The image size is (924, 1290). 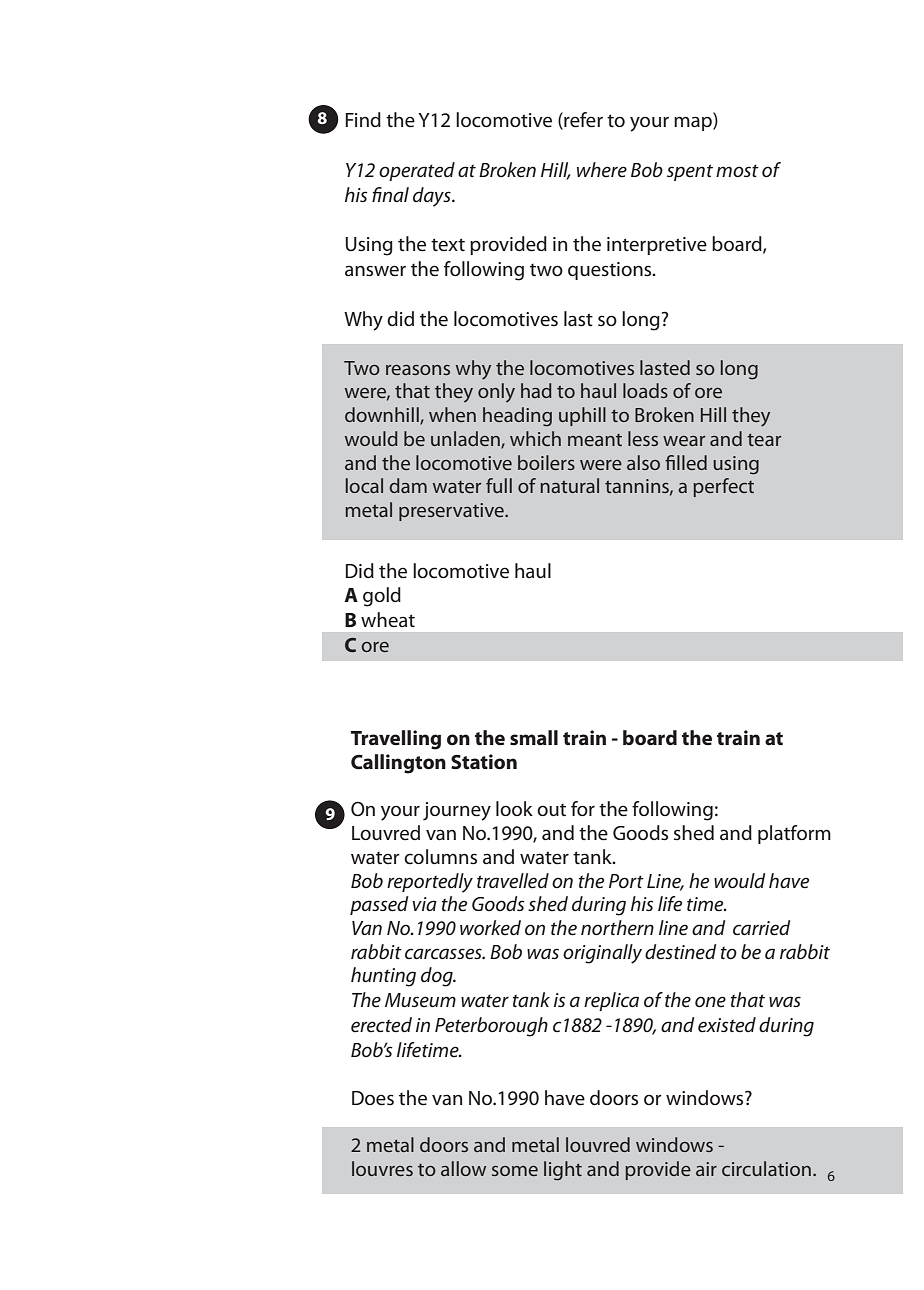 What do you see at coordinates (417, 171) in the page?
I see `operated` at bounding box center [417, 171].
